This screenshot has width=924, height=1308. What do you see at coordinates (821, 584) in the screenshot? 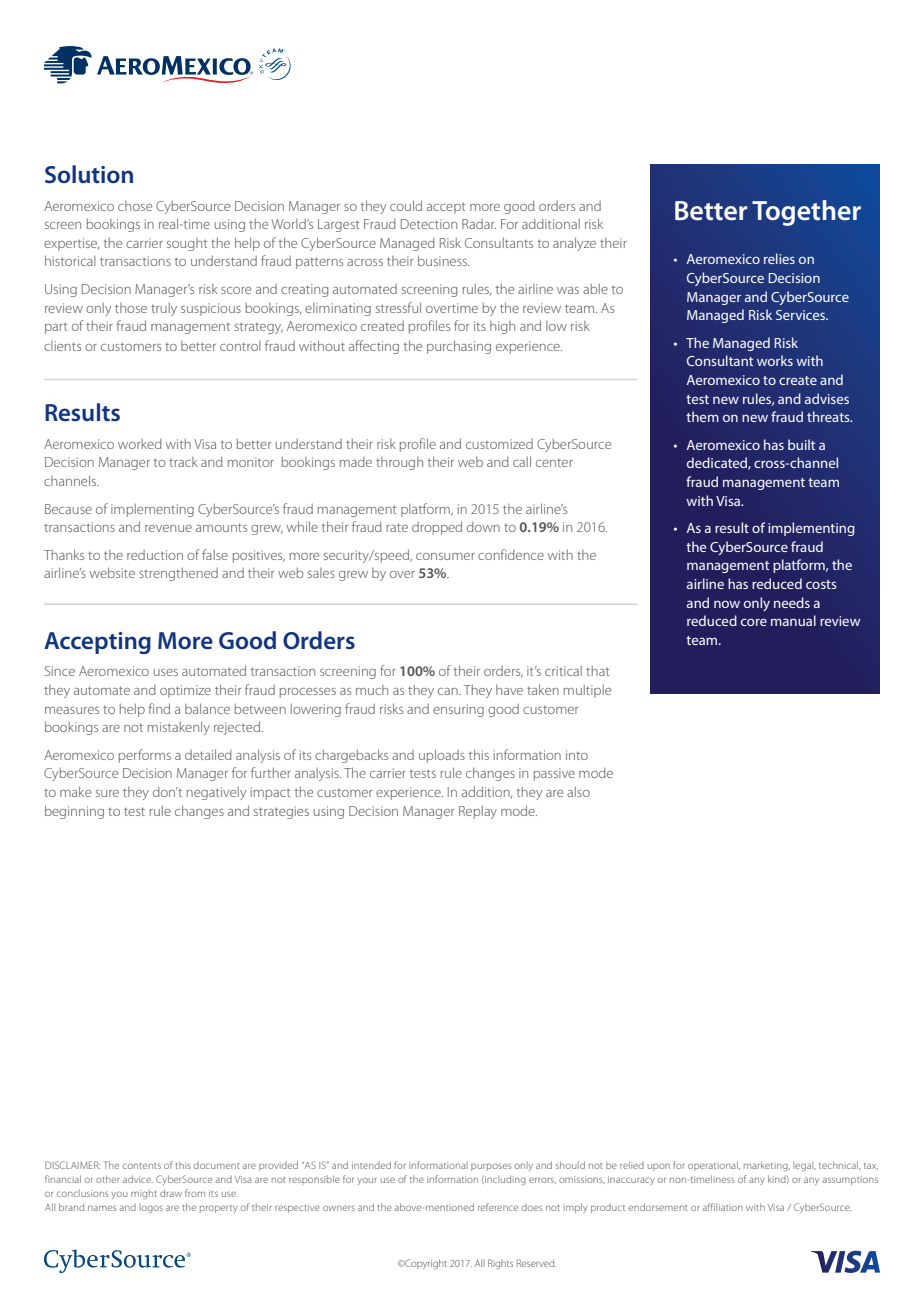
I see `costs` at bounding box center [821, 584].
